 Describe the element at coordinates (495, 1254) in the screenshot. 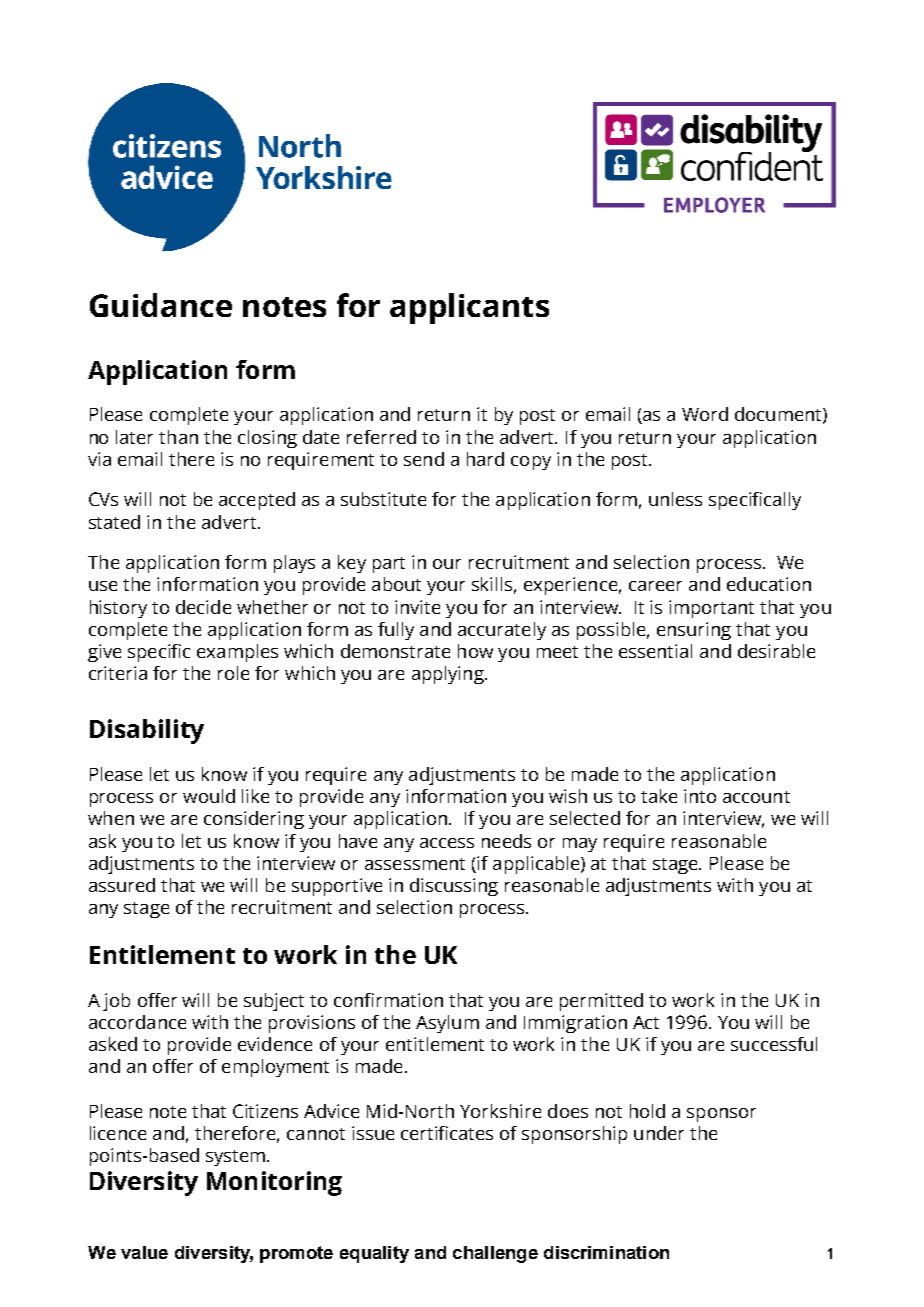

I see `challenge` at that location.
